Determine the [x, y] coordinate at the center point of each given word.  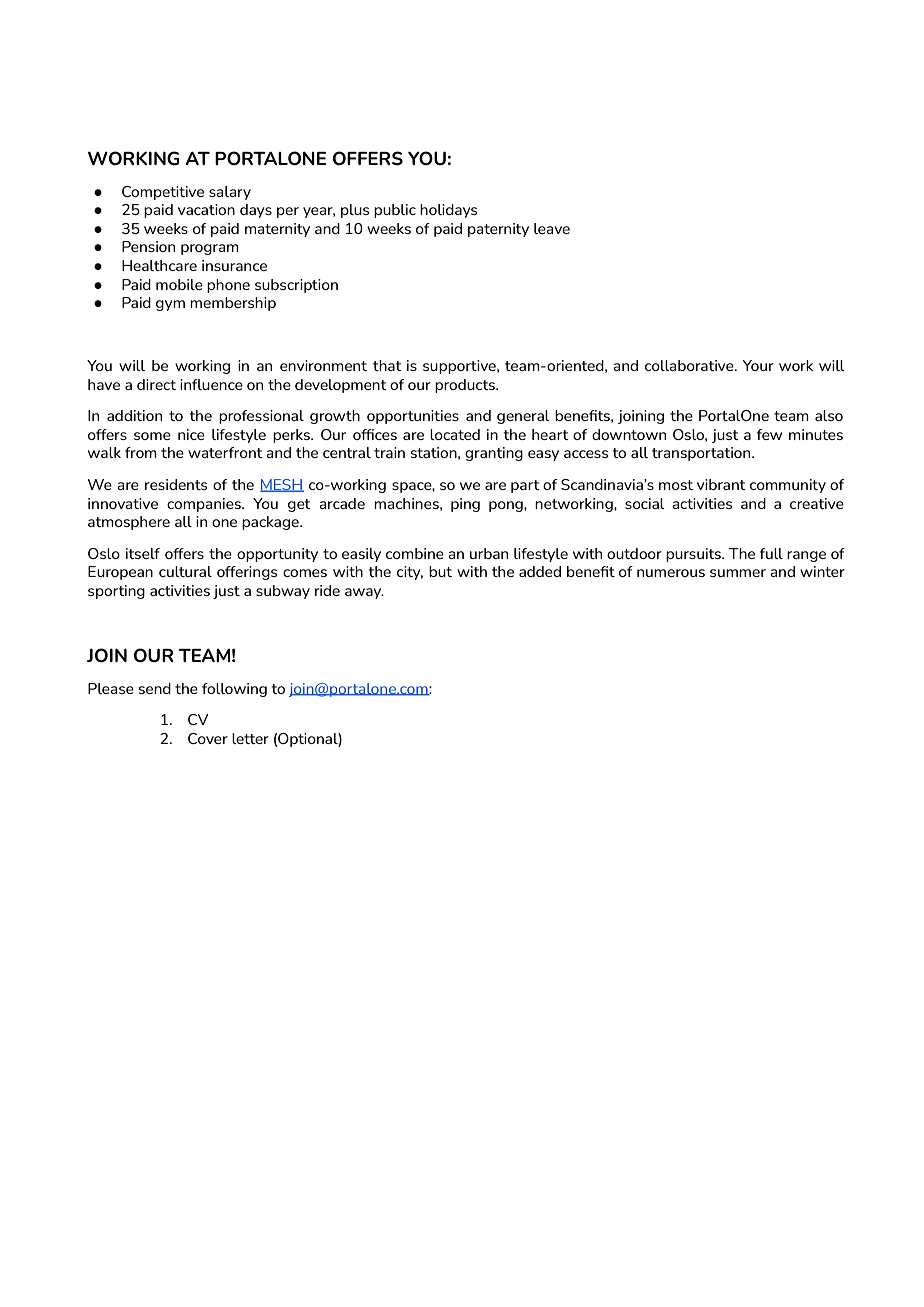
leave [552, 228]
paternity [498, 230]
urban [489, 553]
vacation [206, 209]
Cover [208, 738]
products [466, 386]
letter [250, 738]
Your [758, 365]
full [771, 553]
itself [143, 553]
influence [211, 384]
